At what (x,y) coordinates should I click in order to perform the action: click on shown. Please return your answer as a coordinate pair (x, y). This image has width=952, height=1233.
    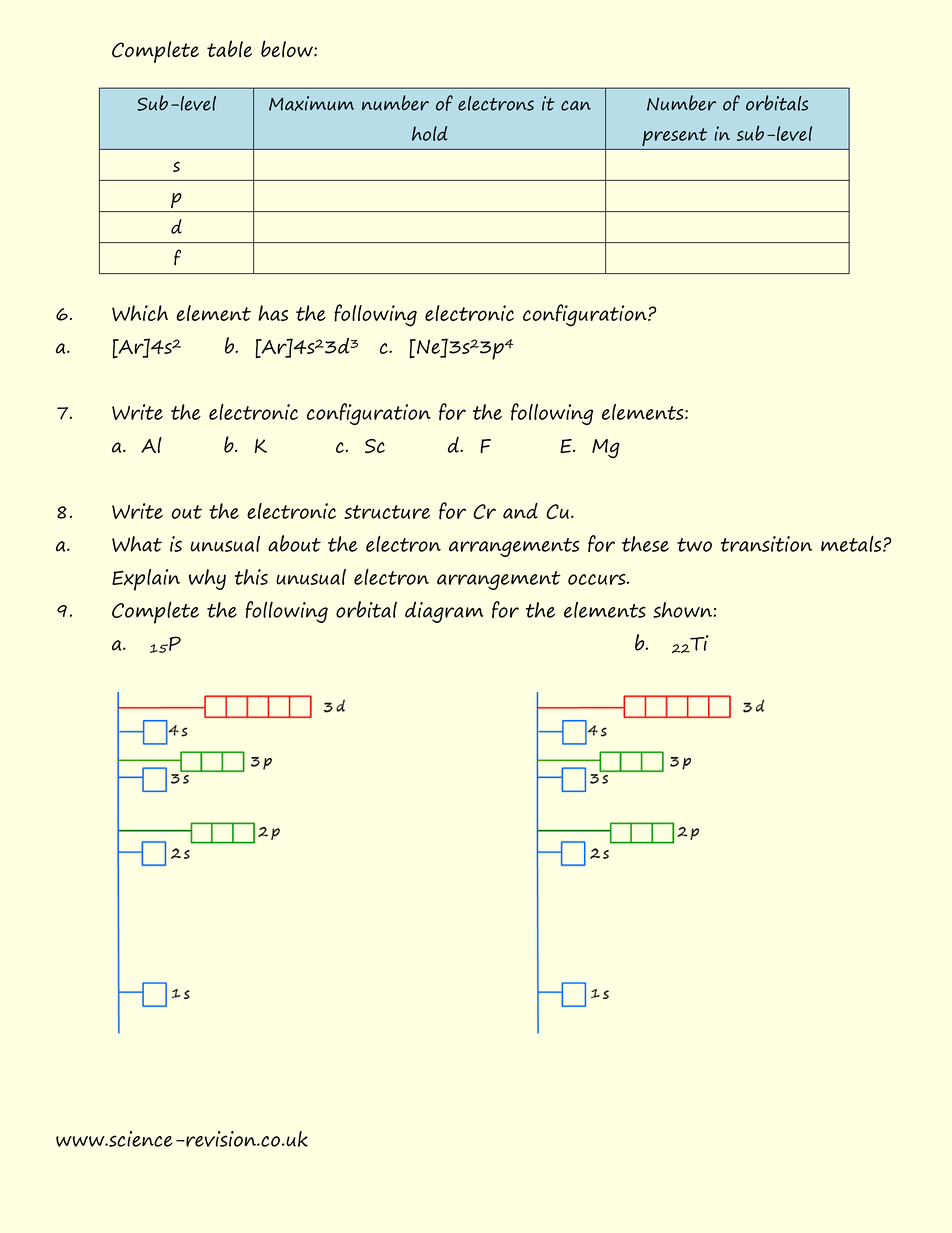
    Looking at the image, I should click on (683, 610).
